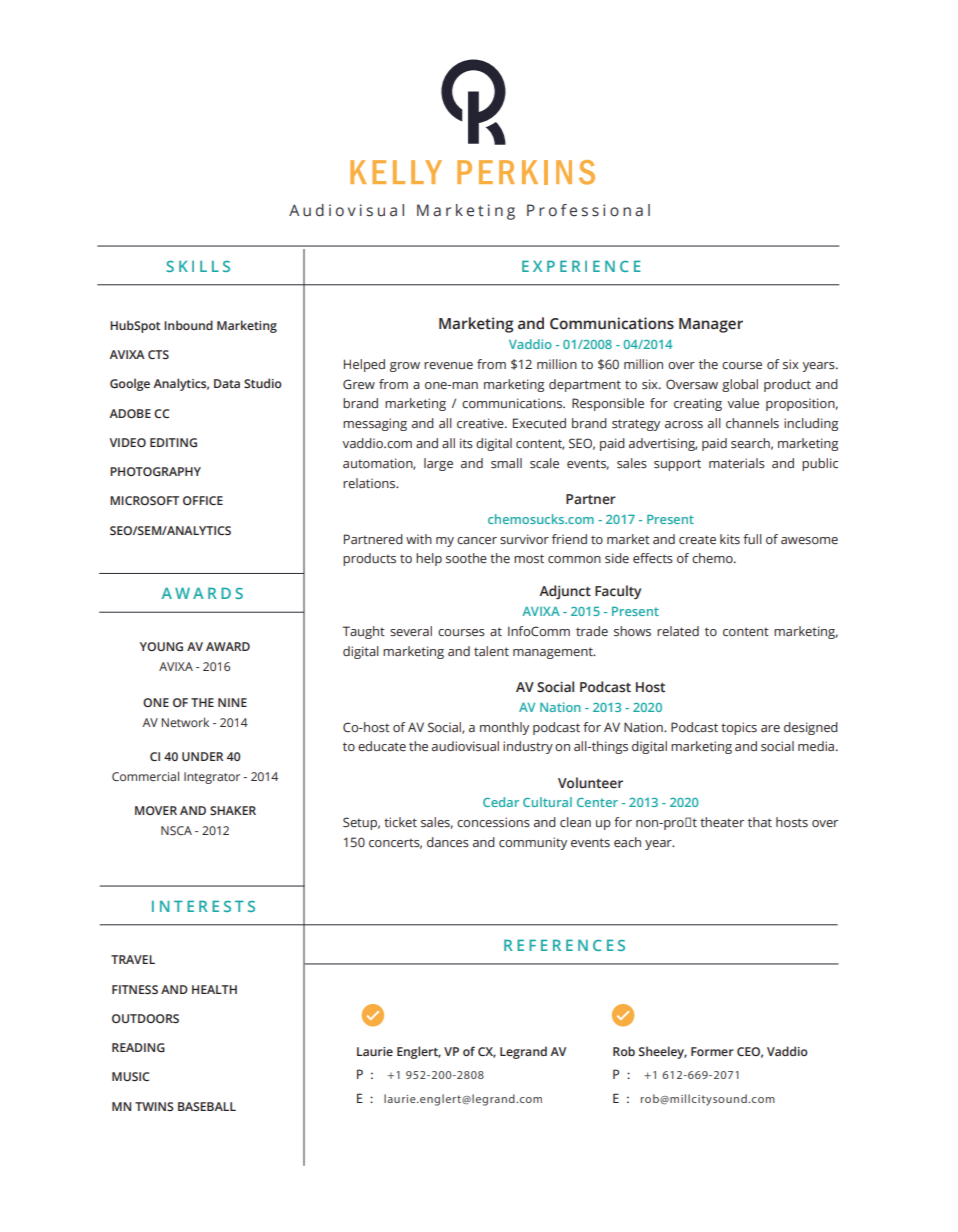  I want to click on Manager, so click(711, 325).
